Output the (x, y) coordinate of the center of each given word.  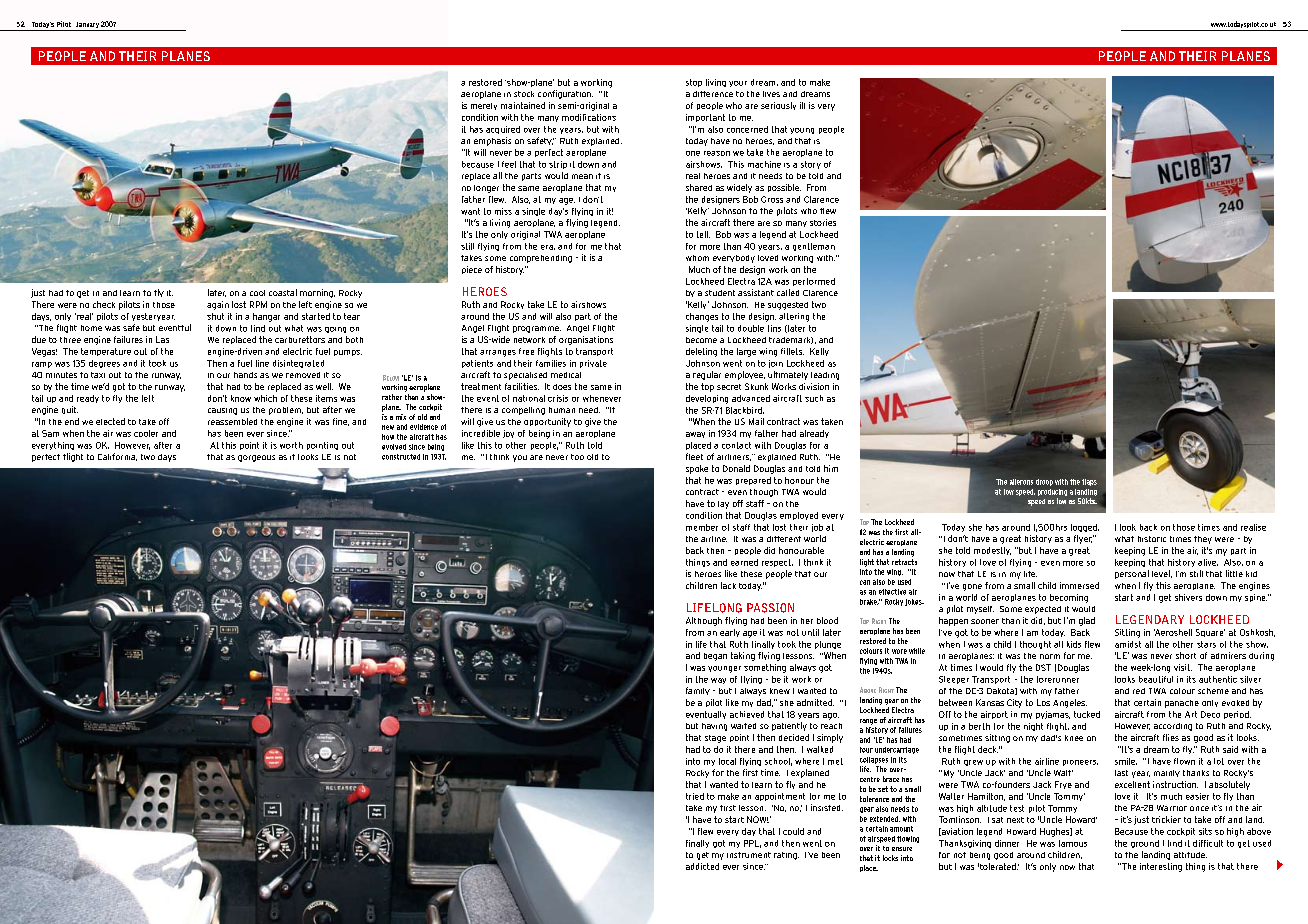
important (705, 118)
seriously (778, 106)
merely (484, 106)
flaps (1089, 482)
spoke (697, 469)
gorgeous (256, 458)
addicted (702, 866)
